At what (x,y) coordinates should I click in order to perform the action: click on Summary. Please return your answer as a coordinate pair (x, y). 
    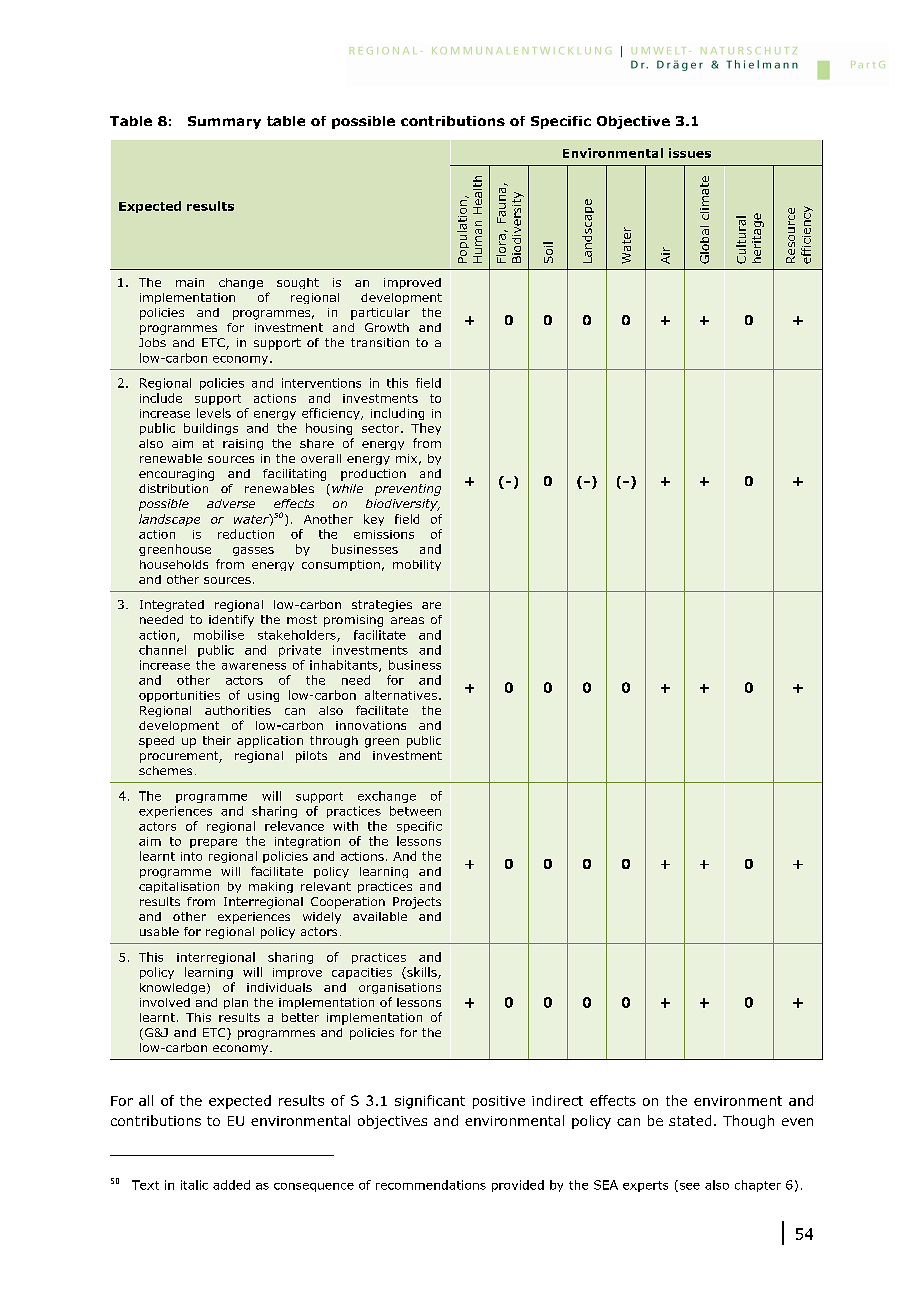
    Looking at the image, I should click on (224, 122).
